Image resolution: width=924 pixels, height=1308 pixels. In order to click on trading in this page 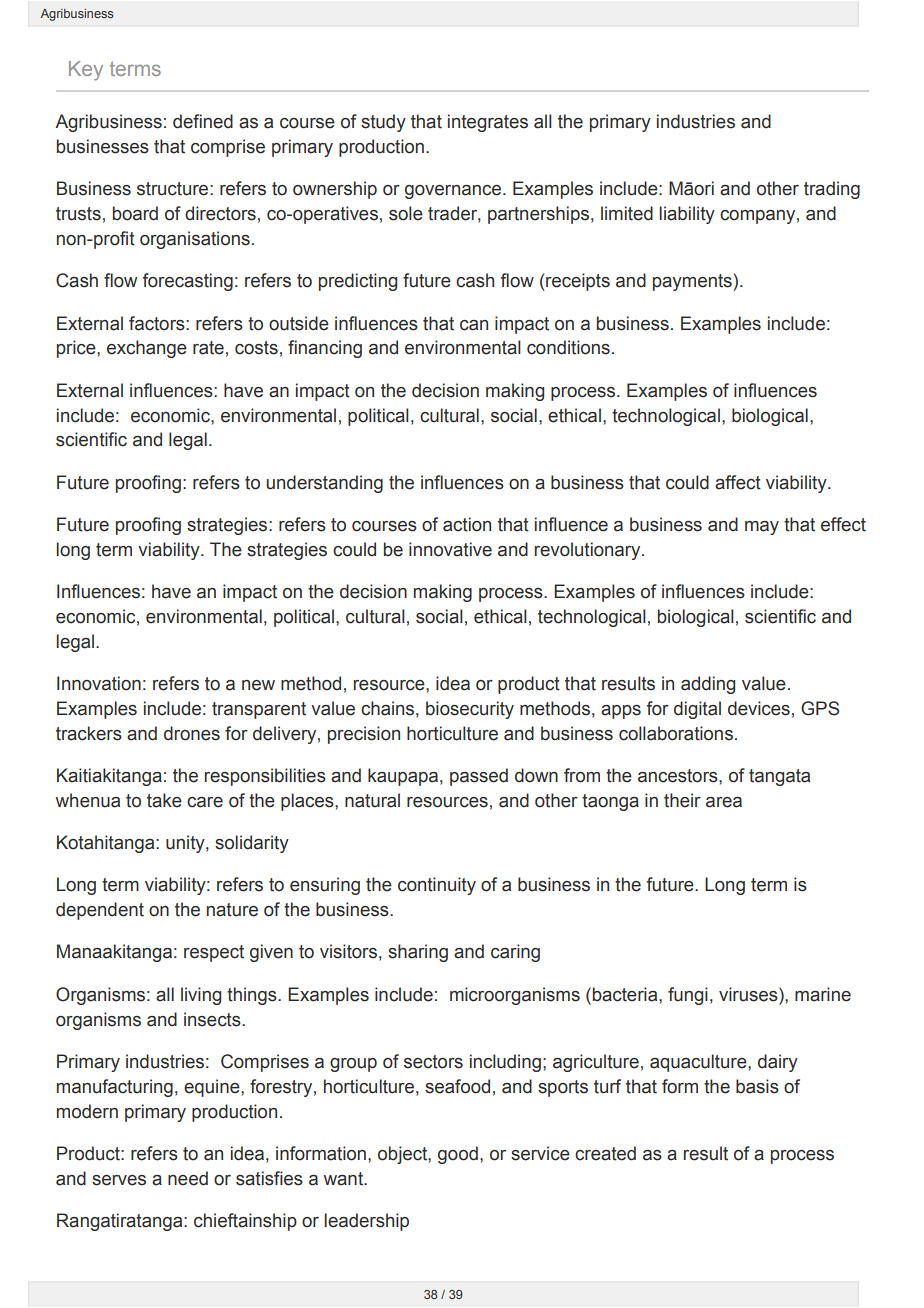, I will do `click(832, 190)`.
